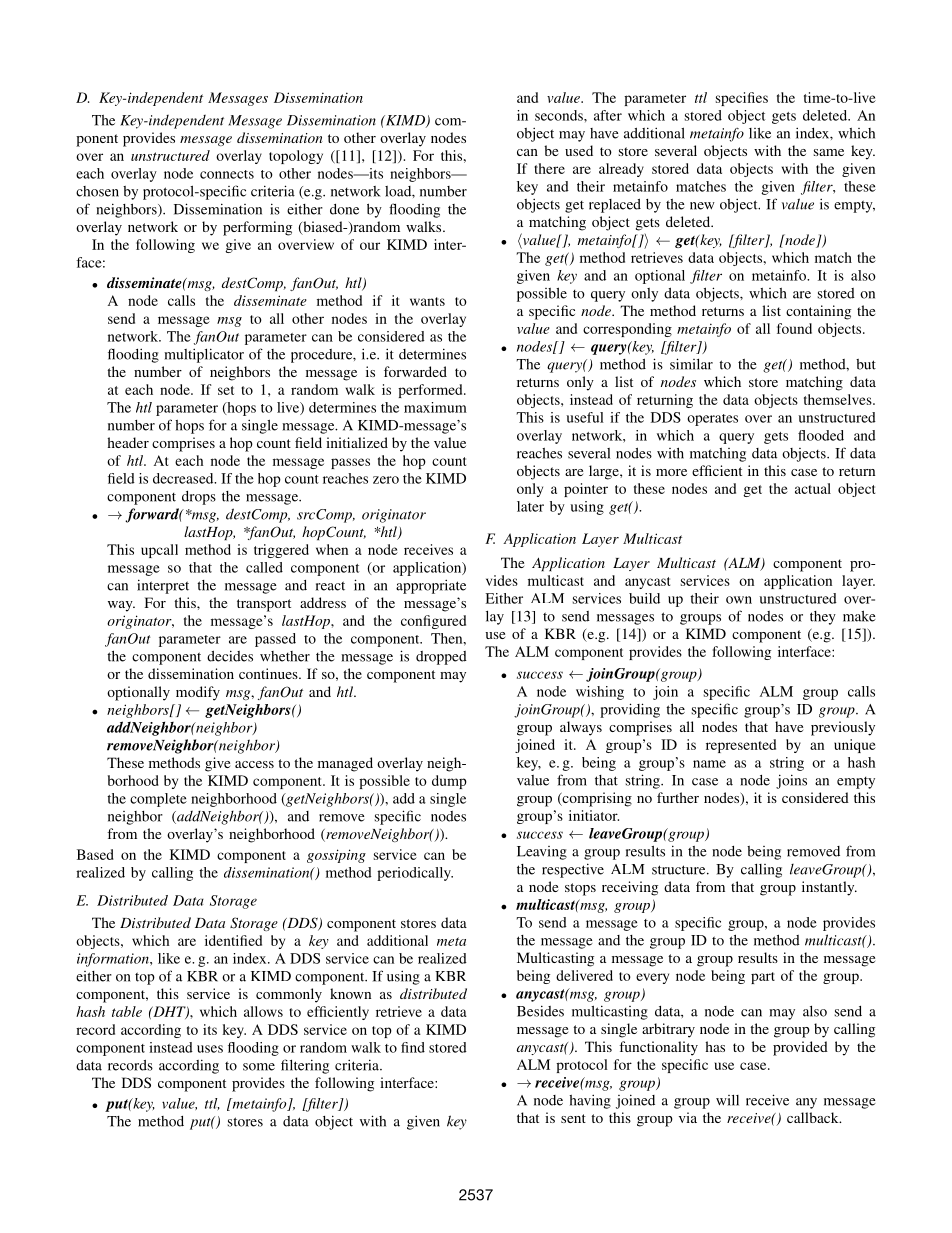  What do you see at coordinates (227, 174) in the page?
I see `connects` at bounding box center [227, 174].
